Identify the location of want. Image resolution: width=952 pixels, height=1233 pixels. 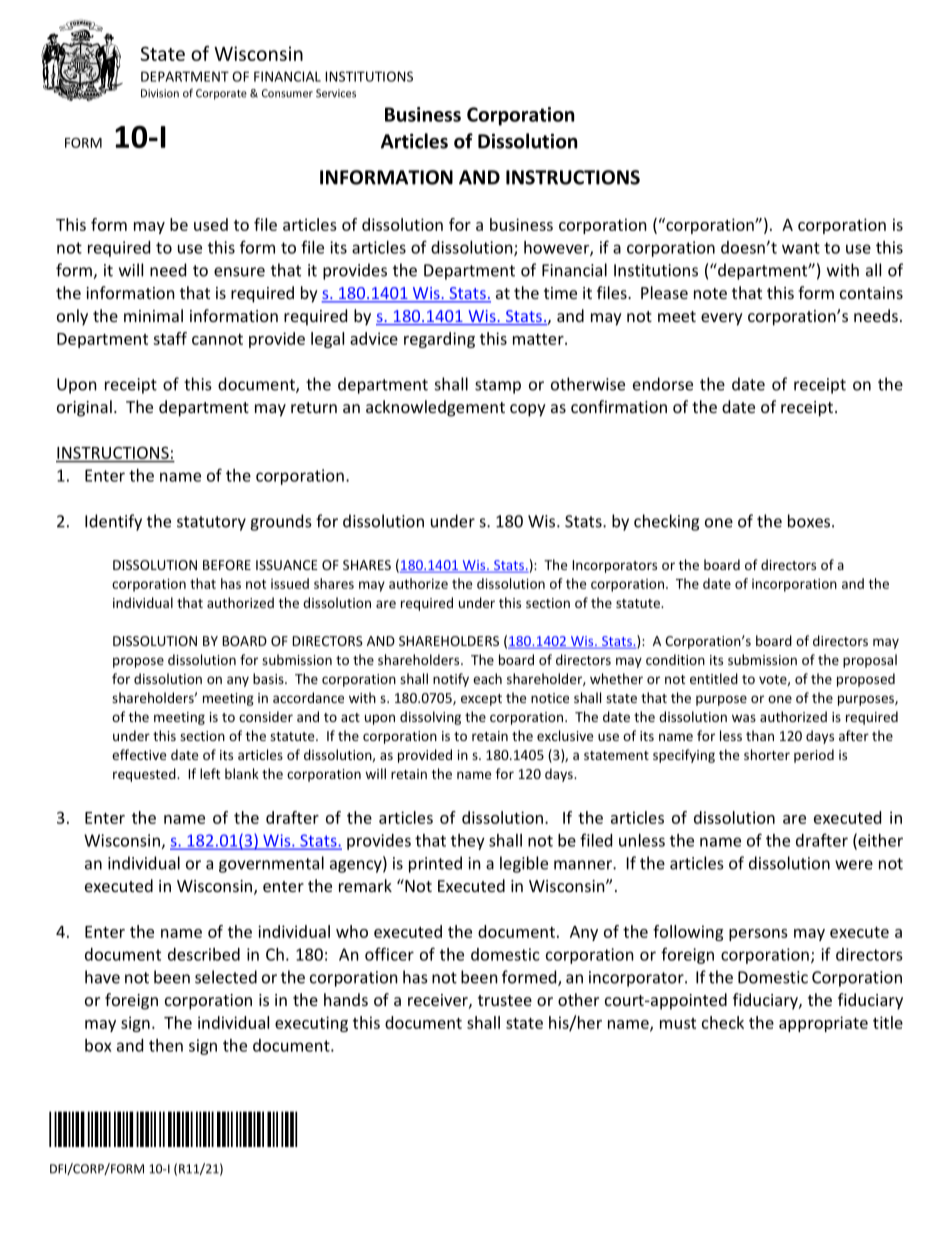
(801, 248).
